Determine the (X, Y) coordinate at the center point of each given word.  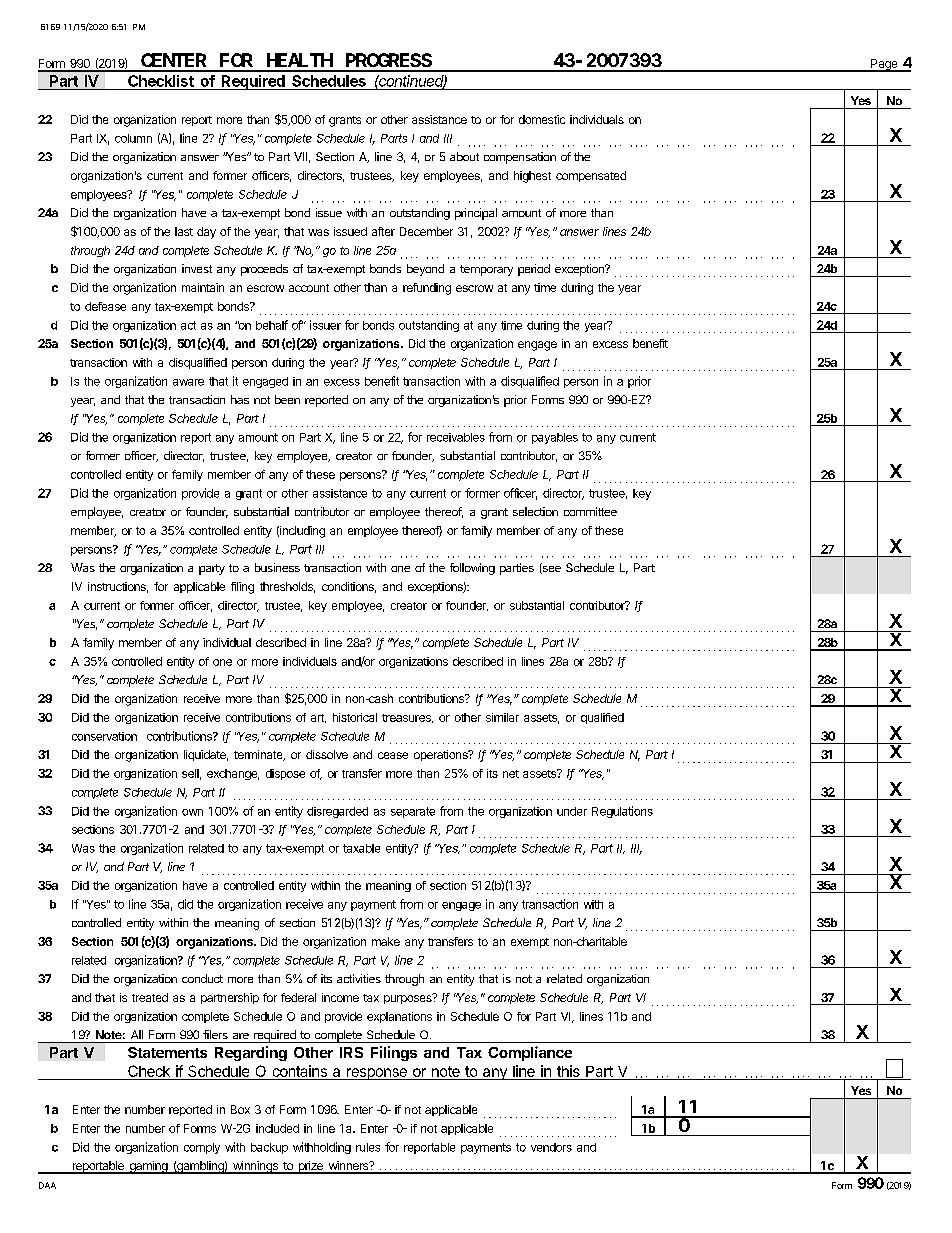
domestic (542, 119)
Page (884, 65)
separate (413, 812)
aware (188, 382)
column (133, 138)
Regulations (622, 812)
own (192, 812)
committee (590, 511)
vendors (551, 1147)
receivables (456, 437)
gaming (148, 1167)
